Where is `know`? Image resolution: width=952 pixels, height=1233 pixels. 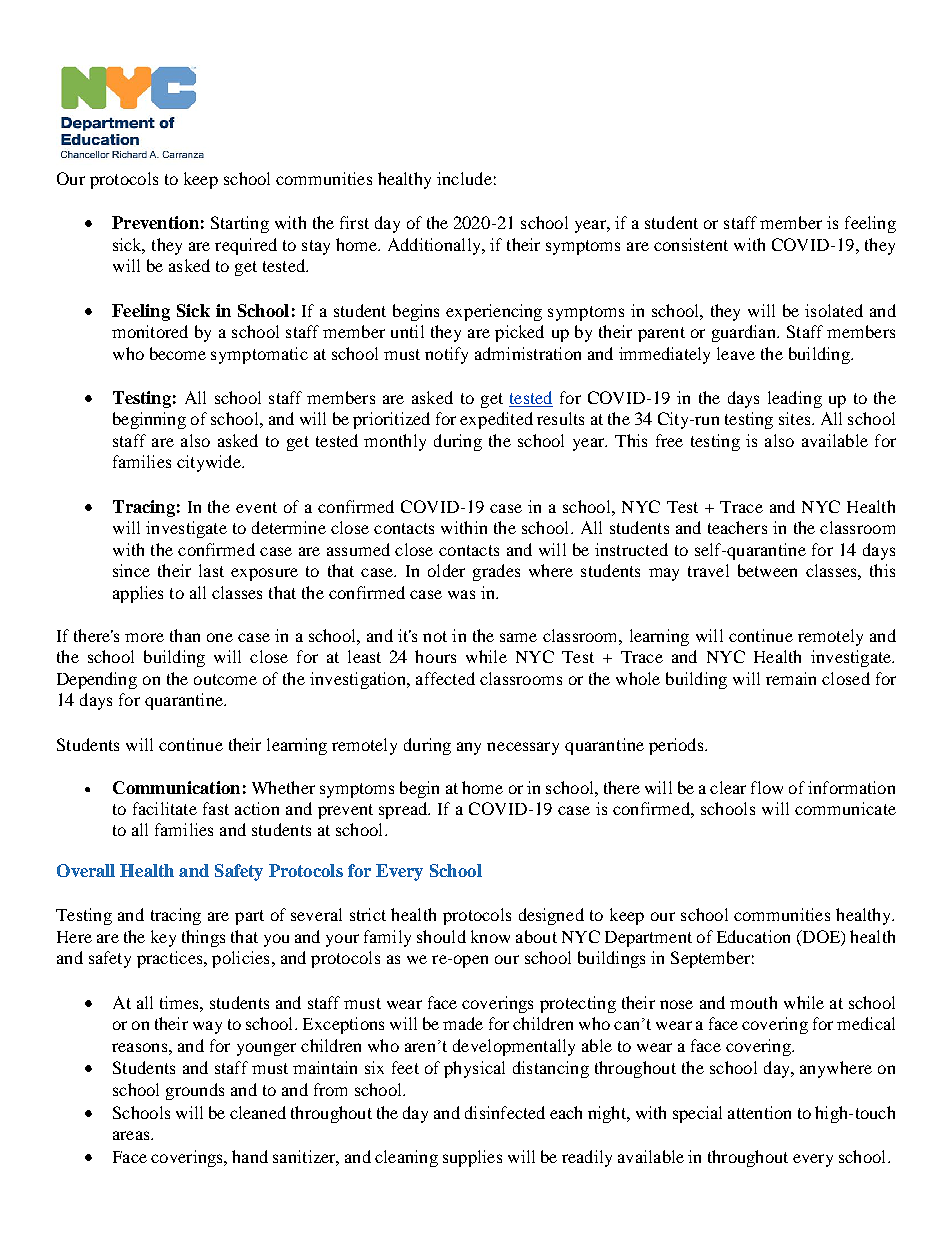
know is located at coordinates (490, 936).
